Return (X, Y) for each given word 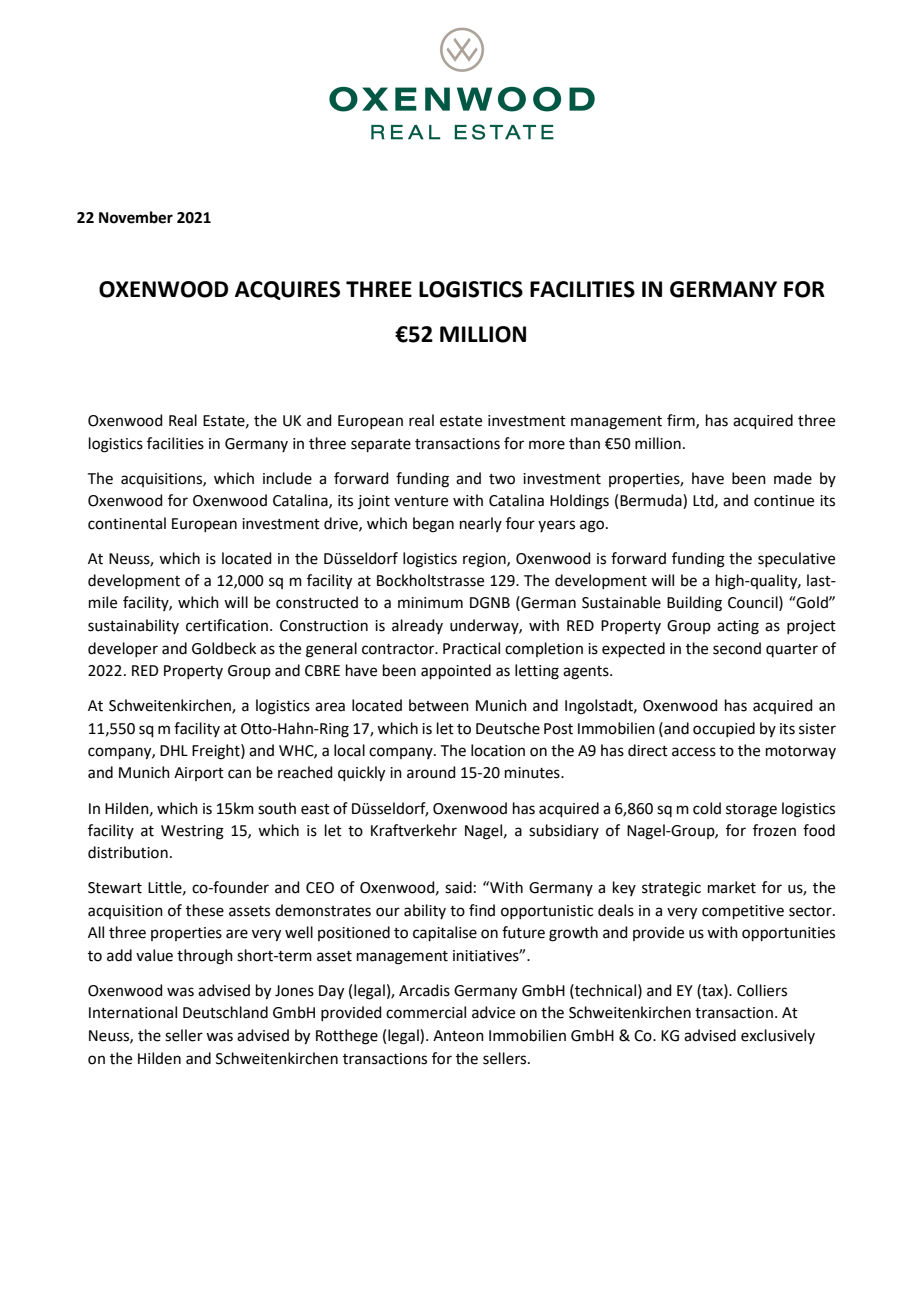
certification (227, 625)
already (417, 626)
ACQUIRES (287, 290)
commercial (426, 1012)
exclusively (778, 1036)
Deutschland (225, 1012)
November (136, 217)
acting (738, 627)
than (584, 443)
